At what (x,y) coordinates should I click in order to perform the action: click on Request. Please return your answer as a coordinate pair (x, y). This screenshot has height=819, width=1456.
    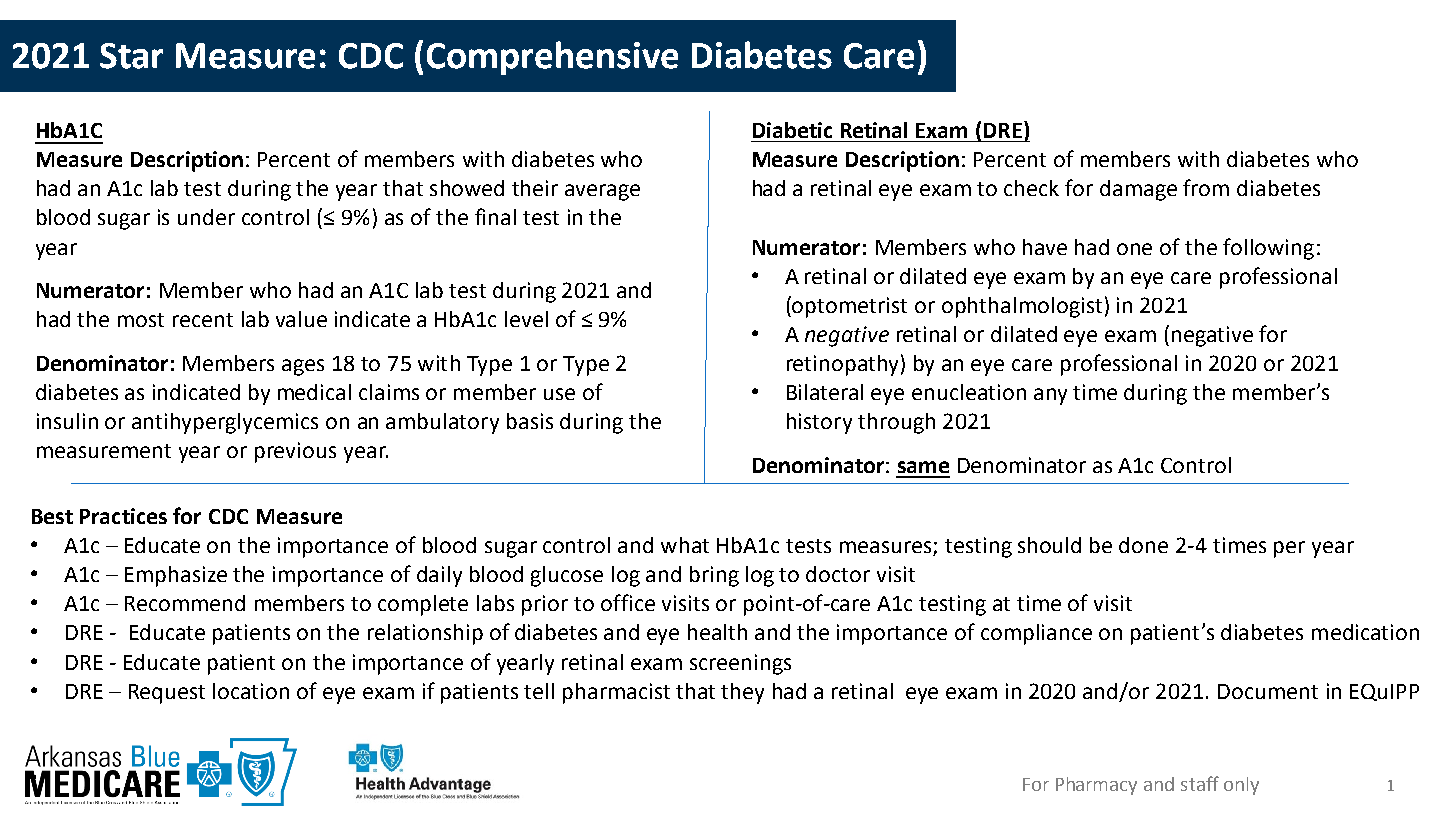
    Looking at the image, I should click on (167, 694).
